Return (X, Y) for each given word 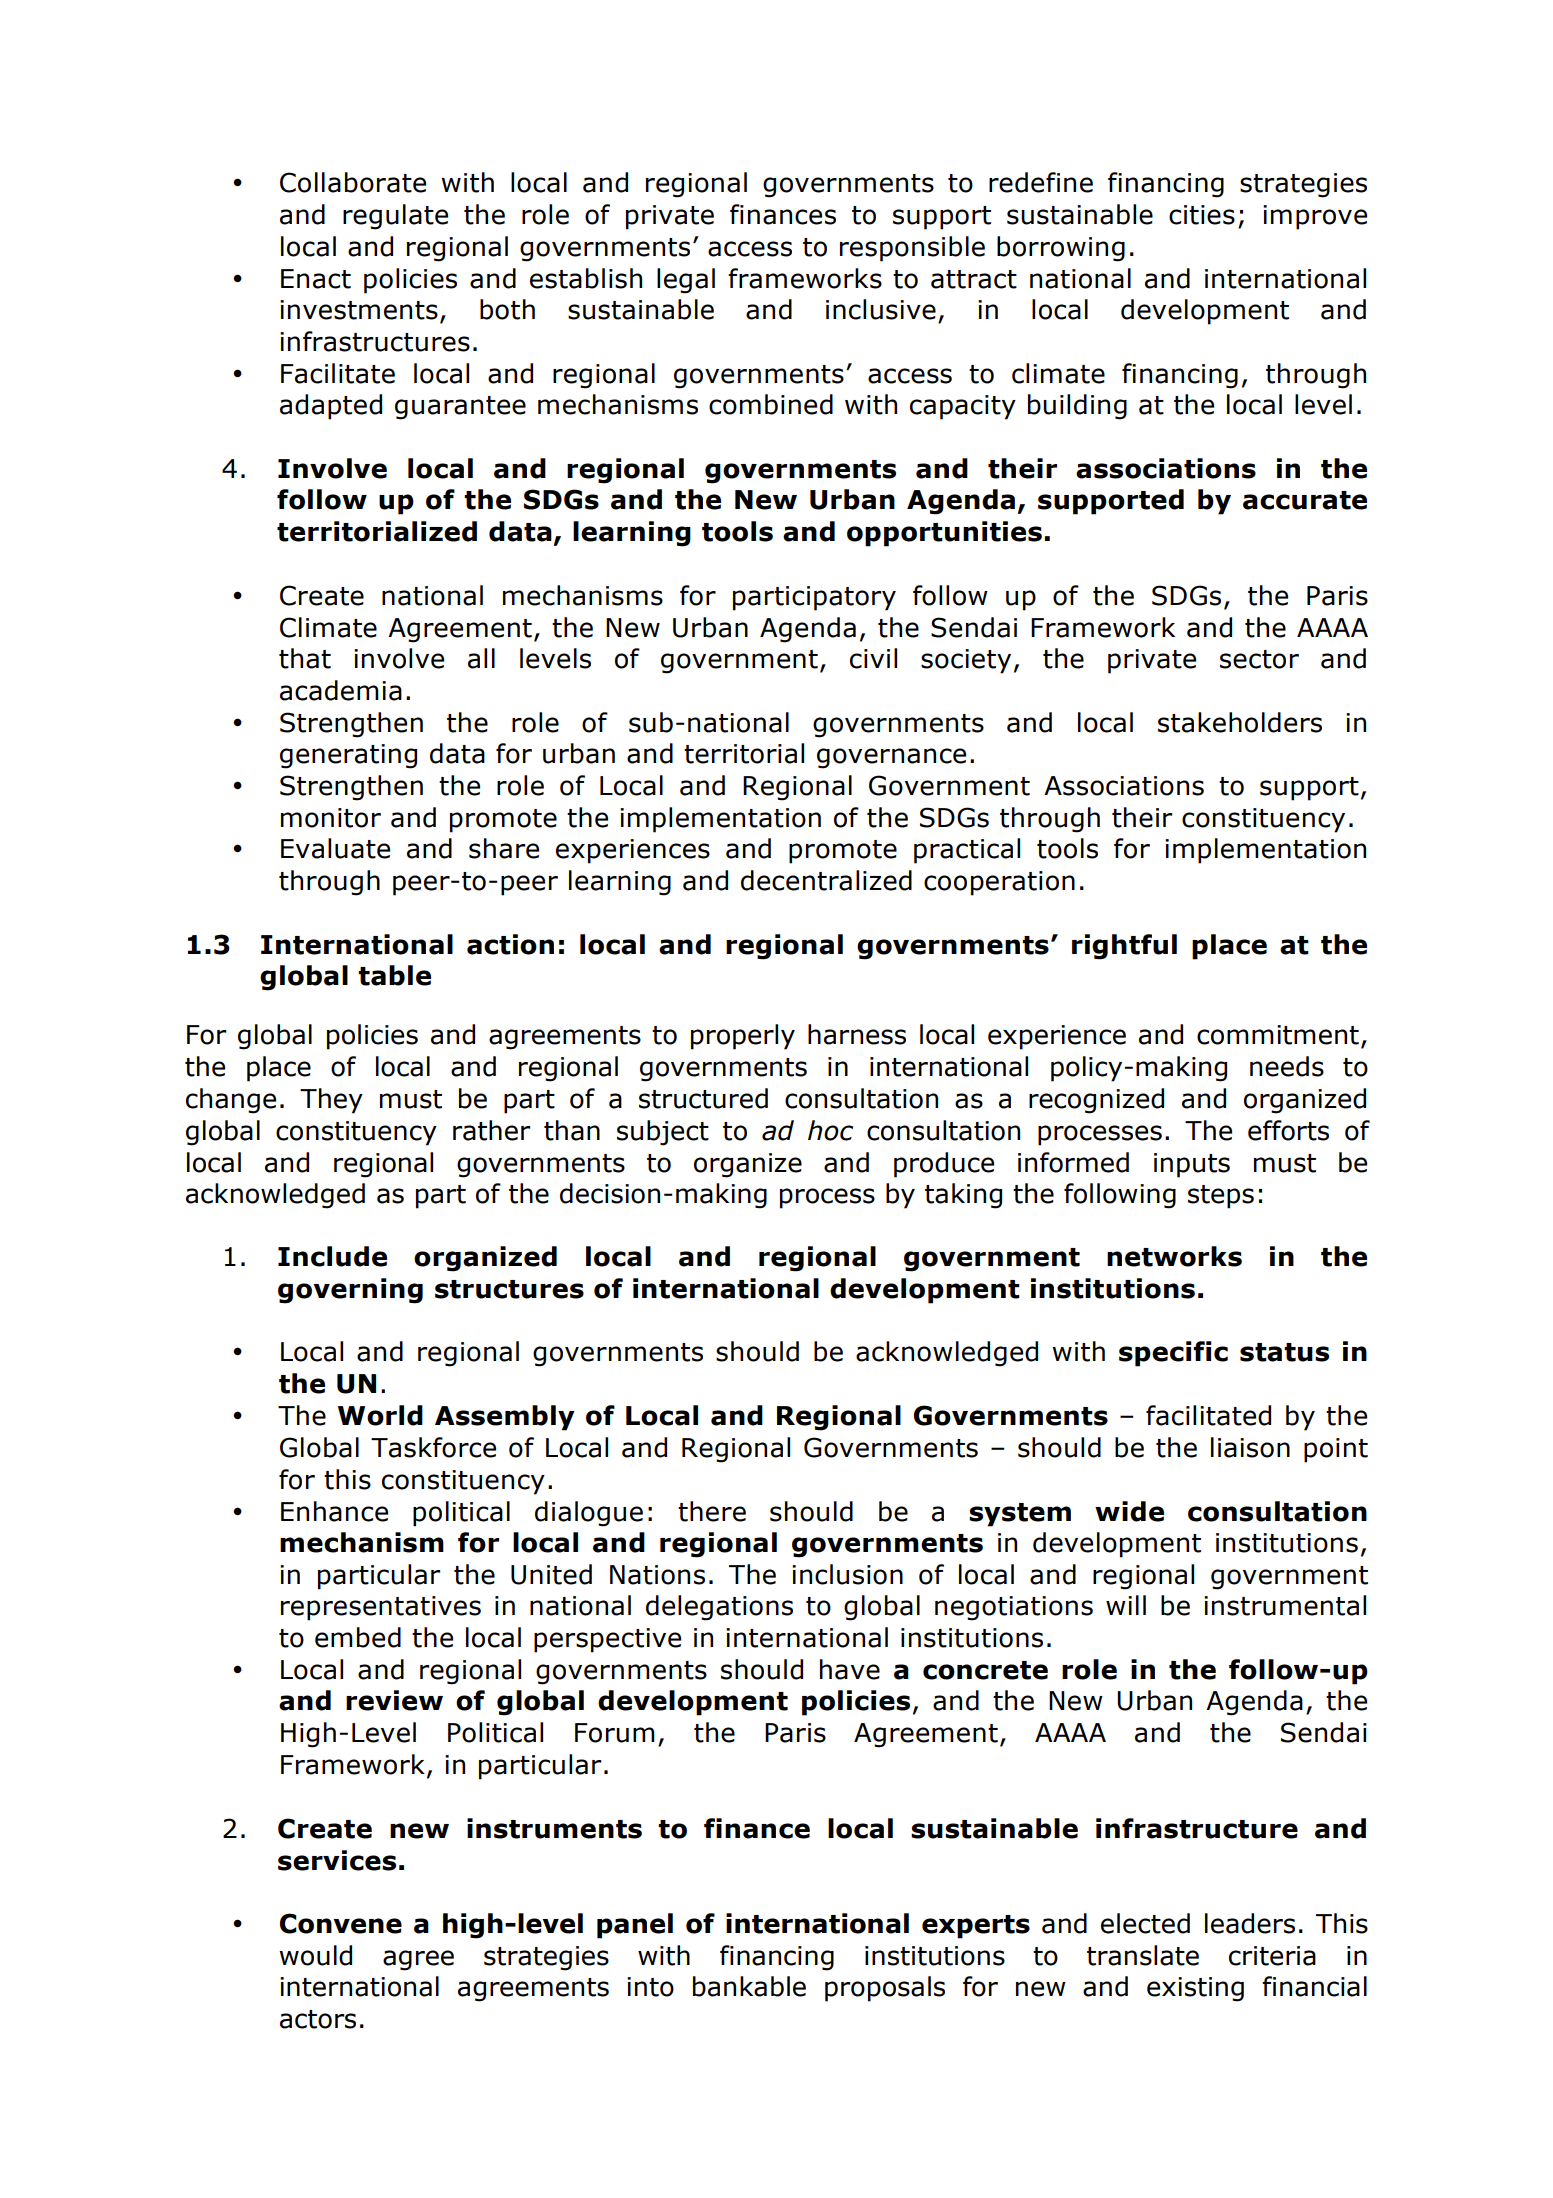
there (712, 1511)
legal (686, 281)
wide (1129, 1511)
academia (341, 690)
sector (1259, 659)
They (331, 1101)
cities (1202, 215)
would (315, 1955)
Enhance (334, 1511)
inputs (1192, 1165)
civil (873, 658)
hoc (830, 1130)
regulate (395, 217)
